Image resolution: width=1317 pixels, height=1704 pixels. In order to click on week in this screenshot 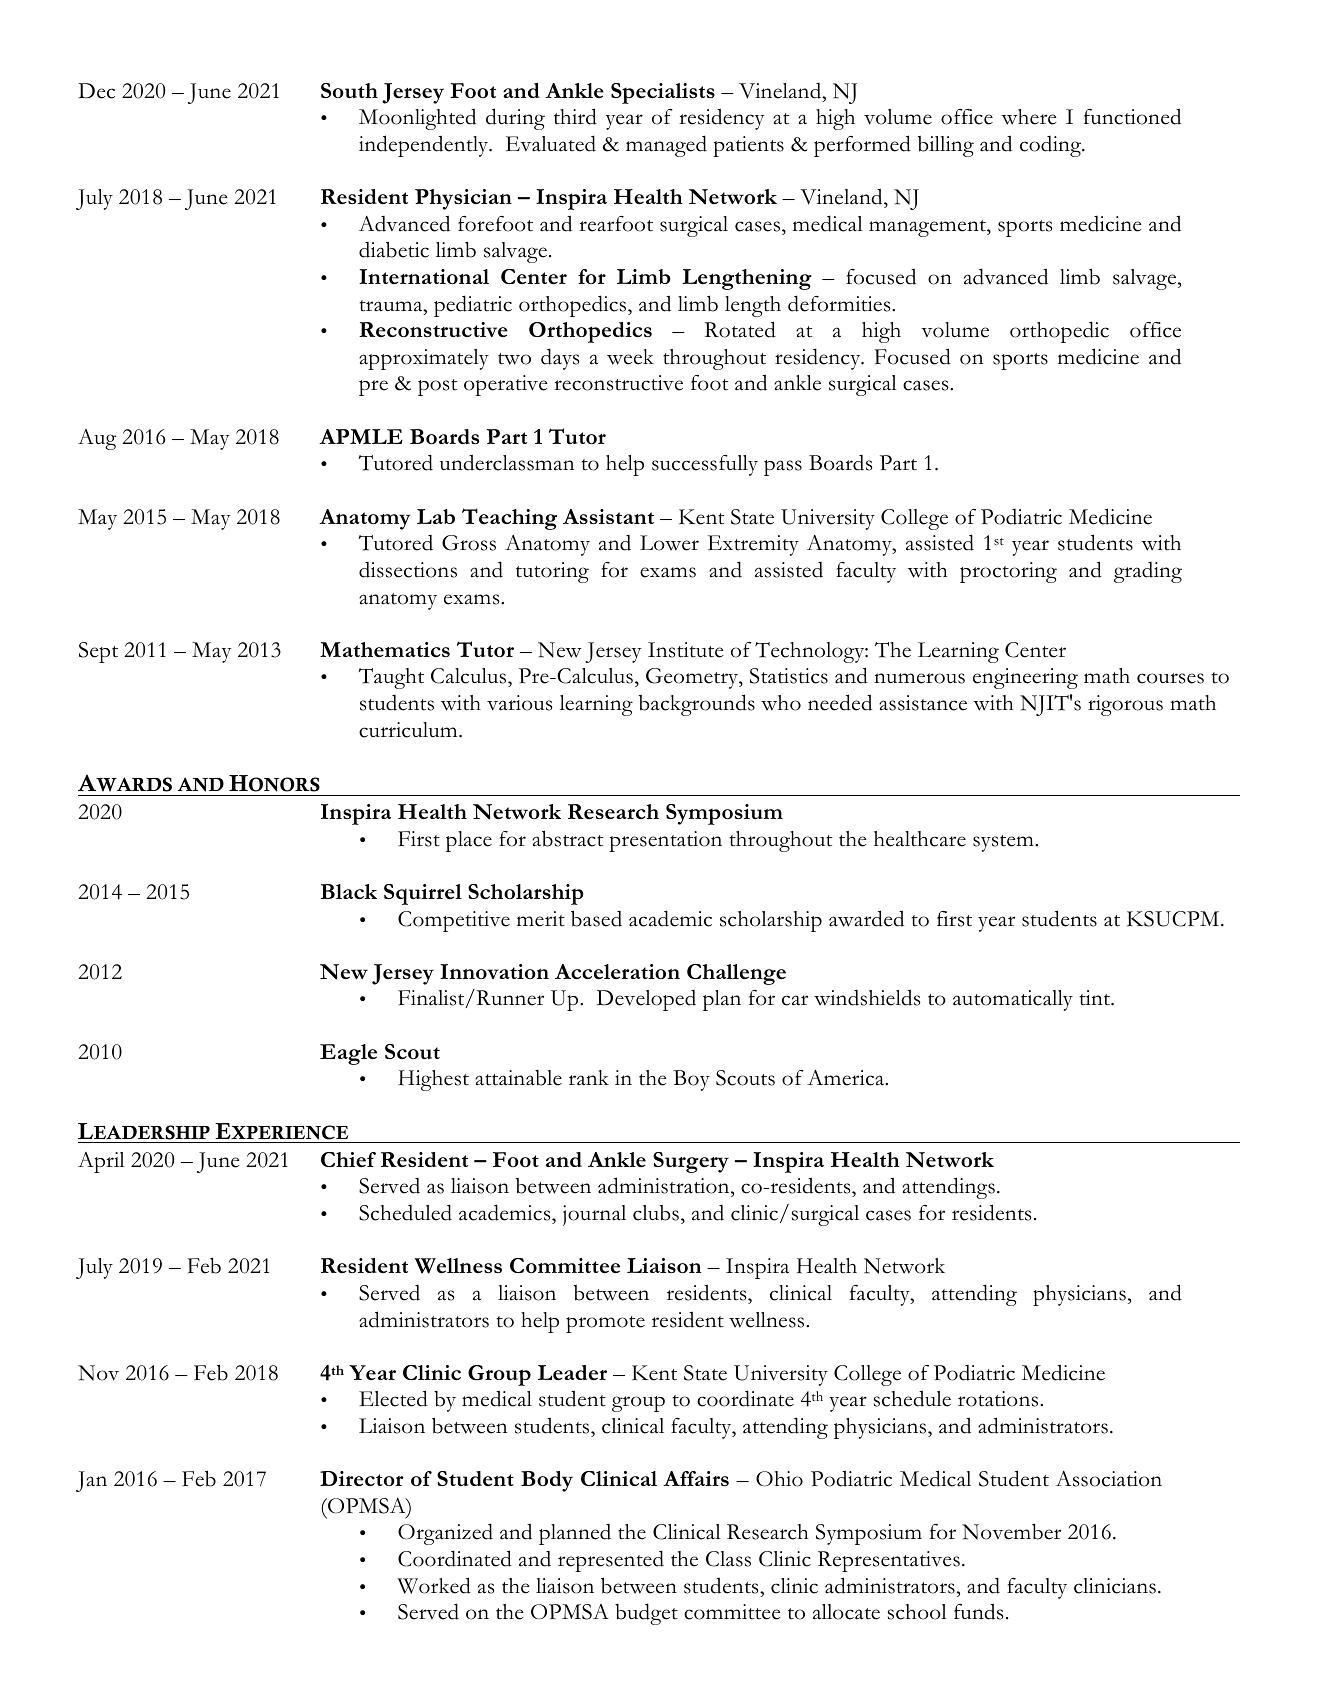, I will do `click(630, 357)`.
